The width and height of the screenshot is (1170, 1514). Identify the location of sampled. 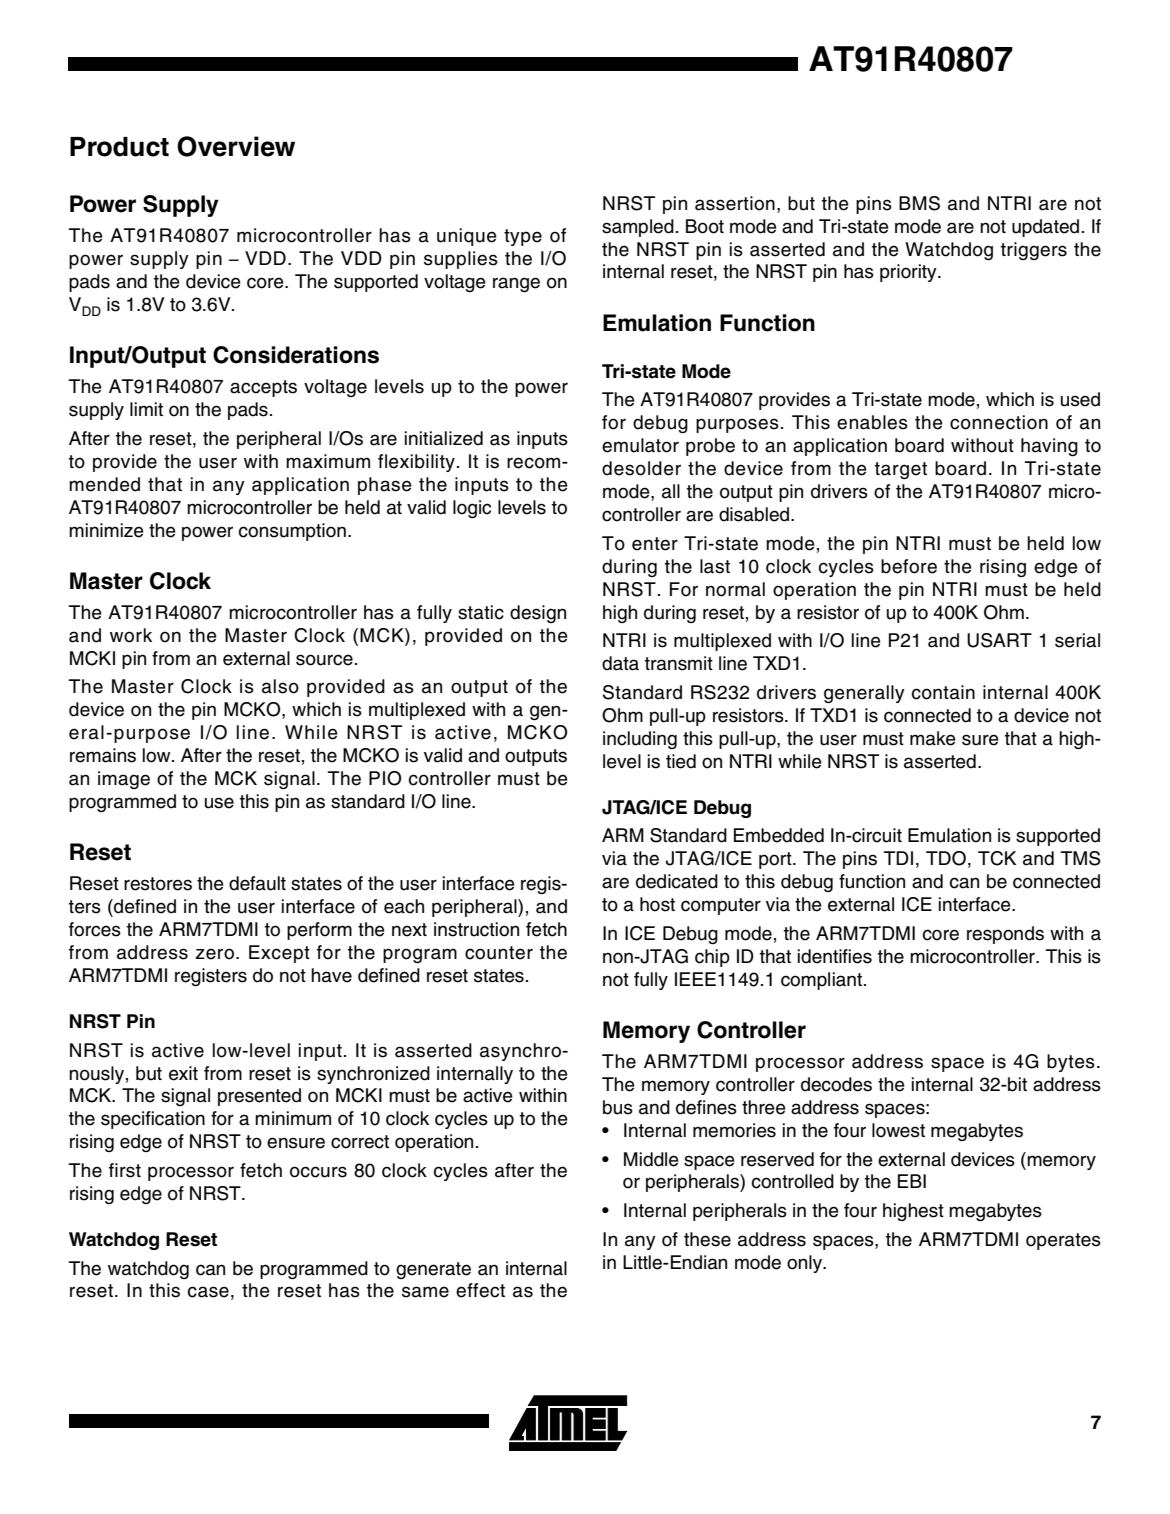
(638, 228).
